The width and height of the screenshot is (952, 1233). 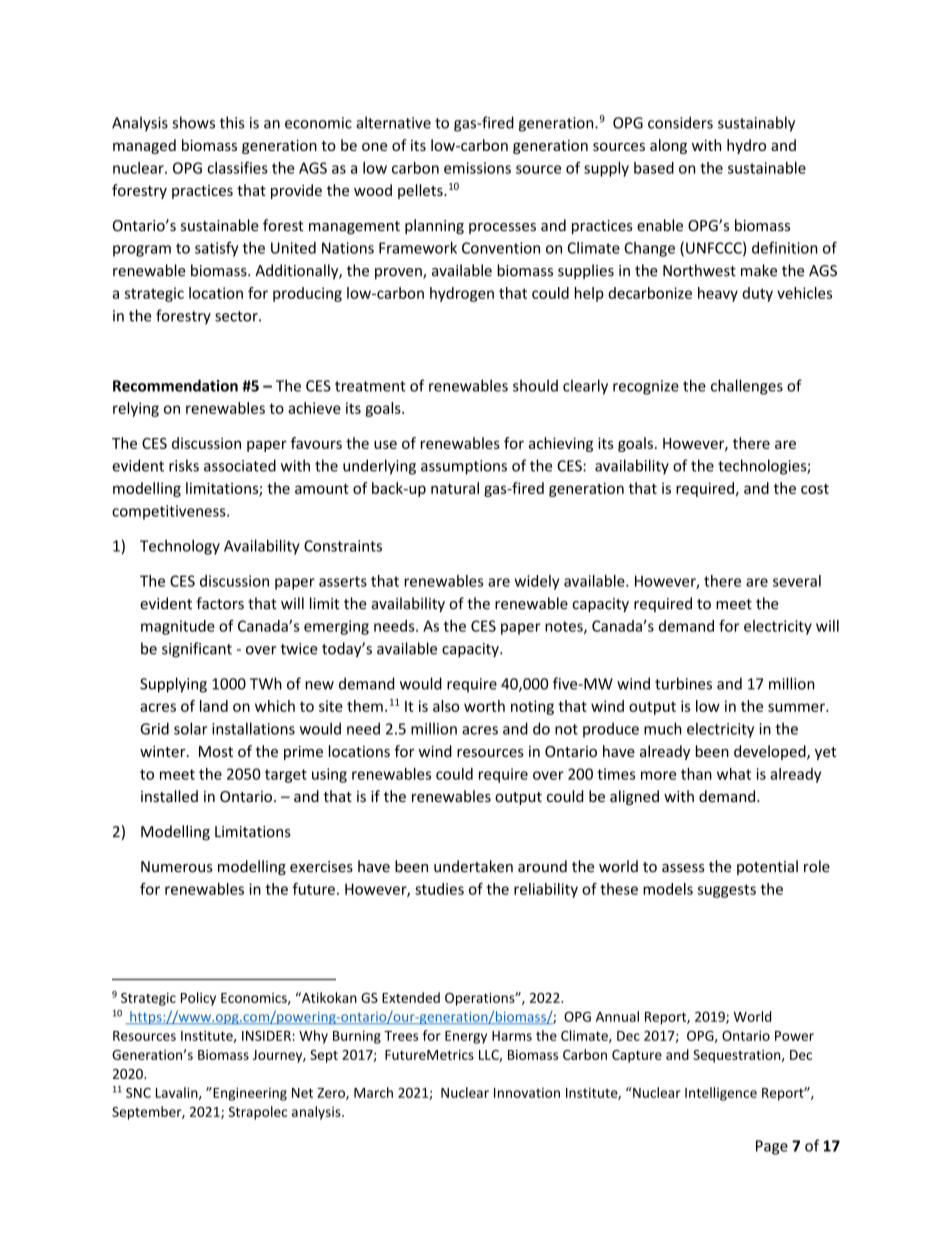 What do you see at coordinates (721, 1094) in the screenshot?
I see `Intelligence` at bounding box center [721, 1094].
